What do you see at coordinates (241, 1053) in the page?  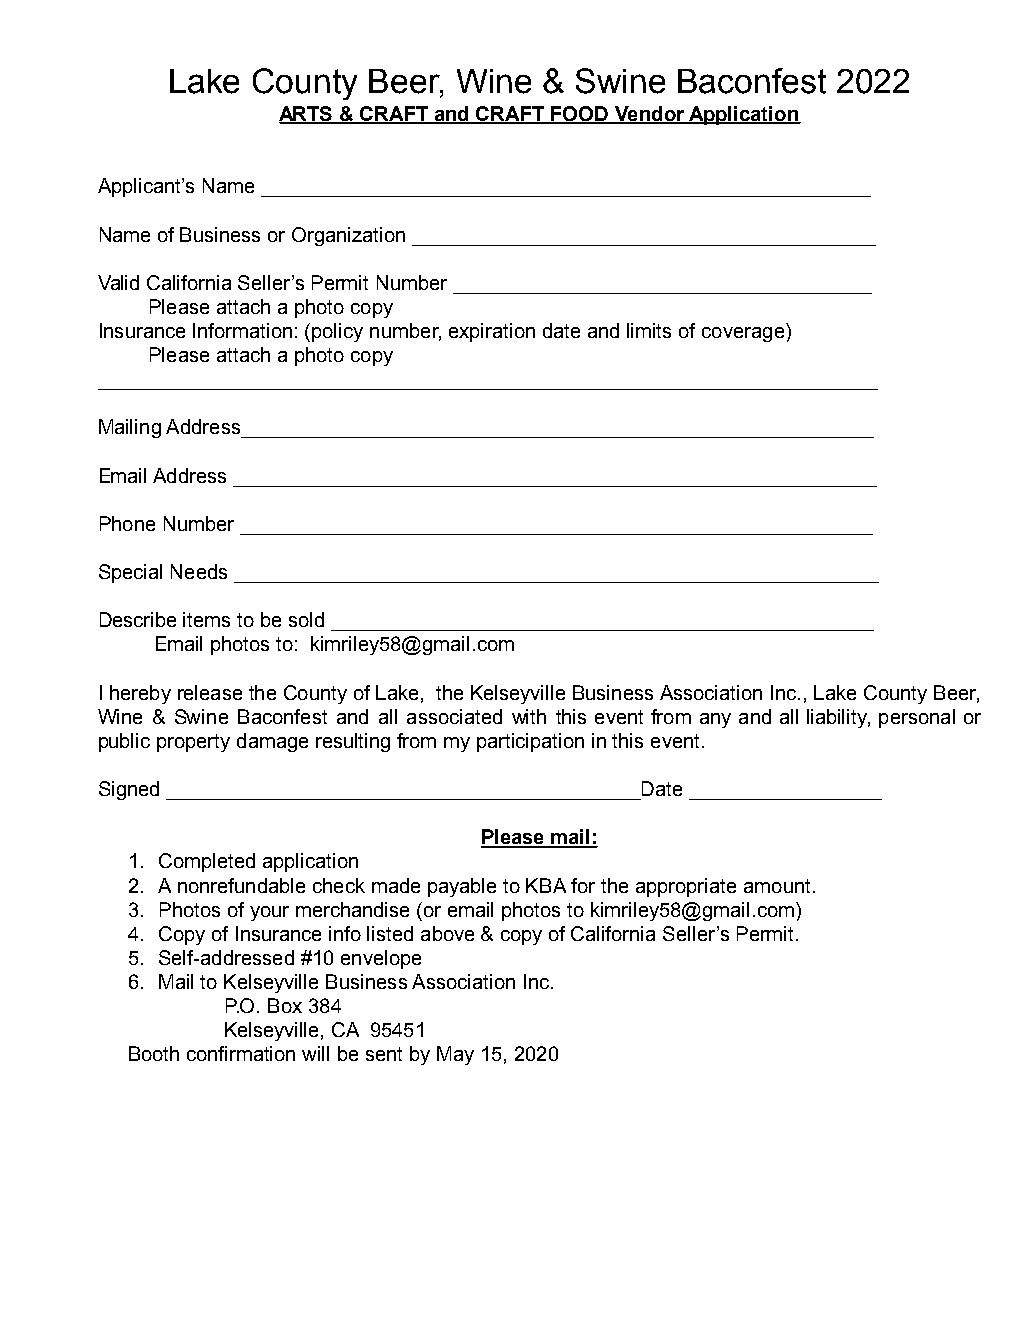 I see `confirmation` at bounding box center [241, 1053].
